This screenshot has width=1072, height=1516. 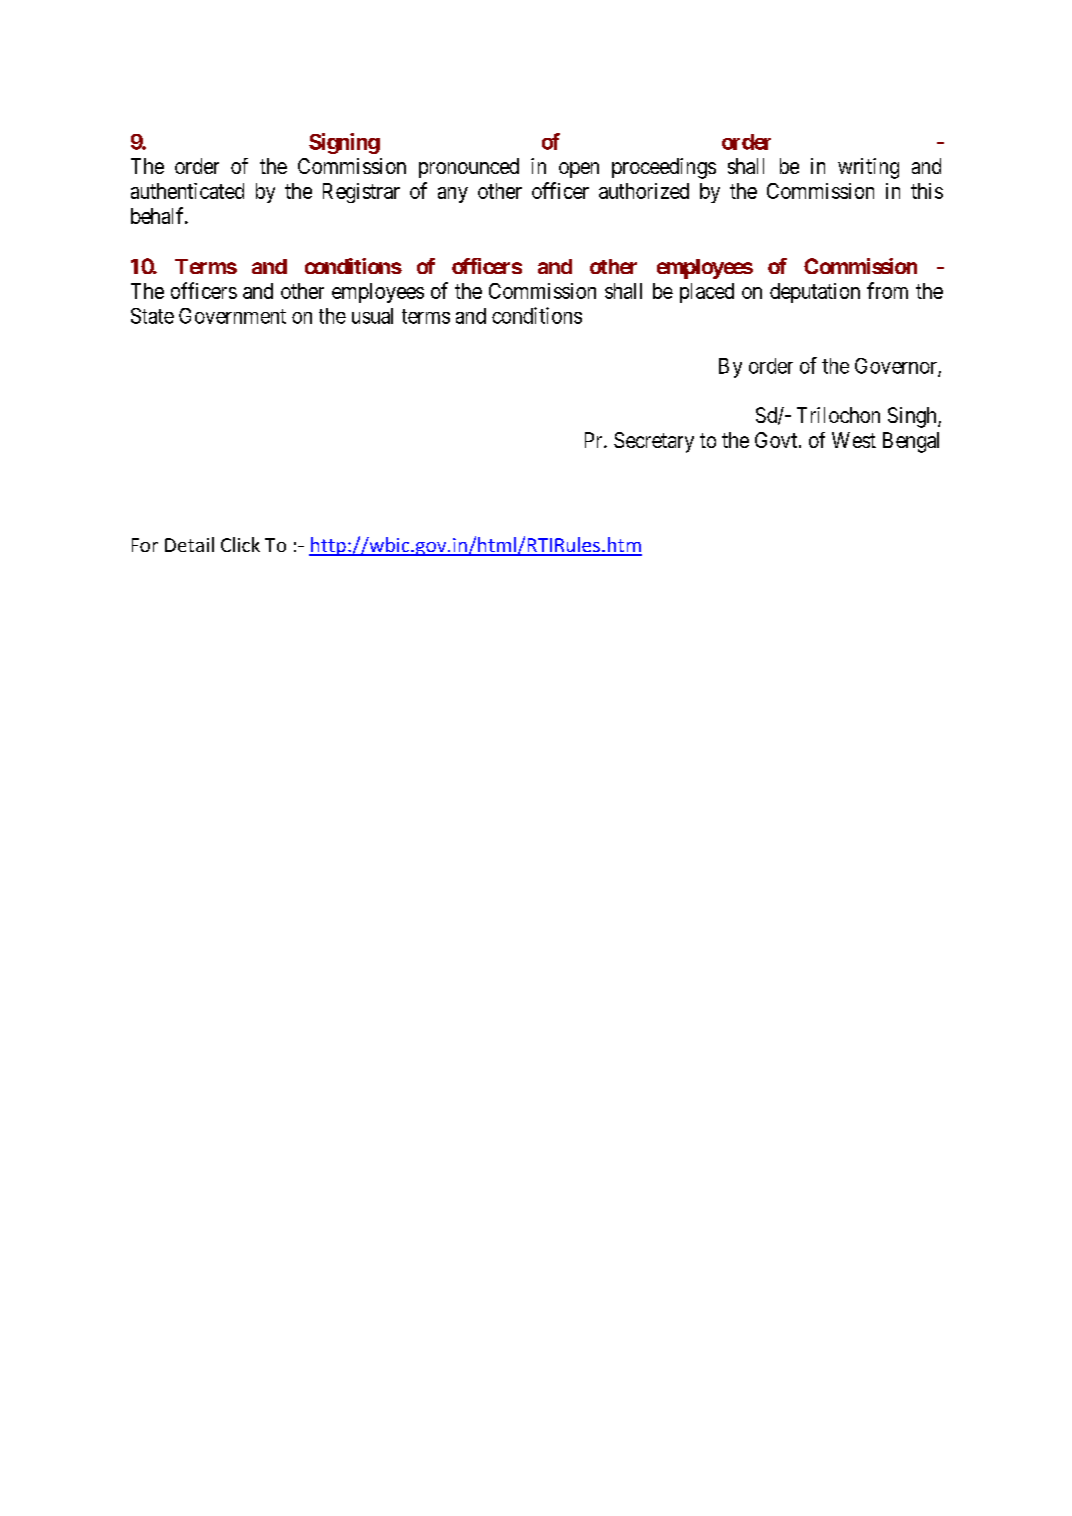 What do you see at coordinates (579, 170) in the screenshot?
I see `open` at bounding box center [579, 170].
